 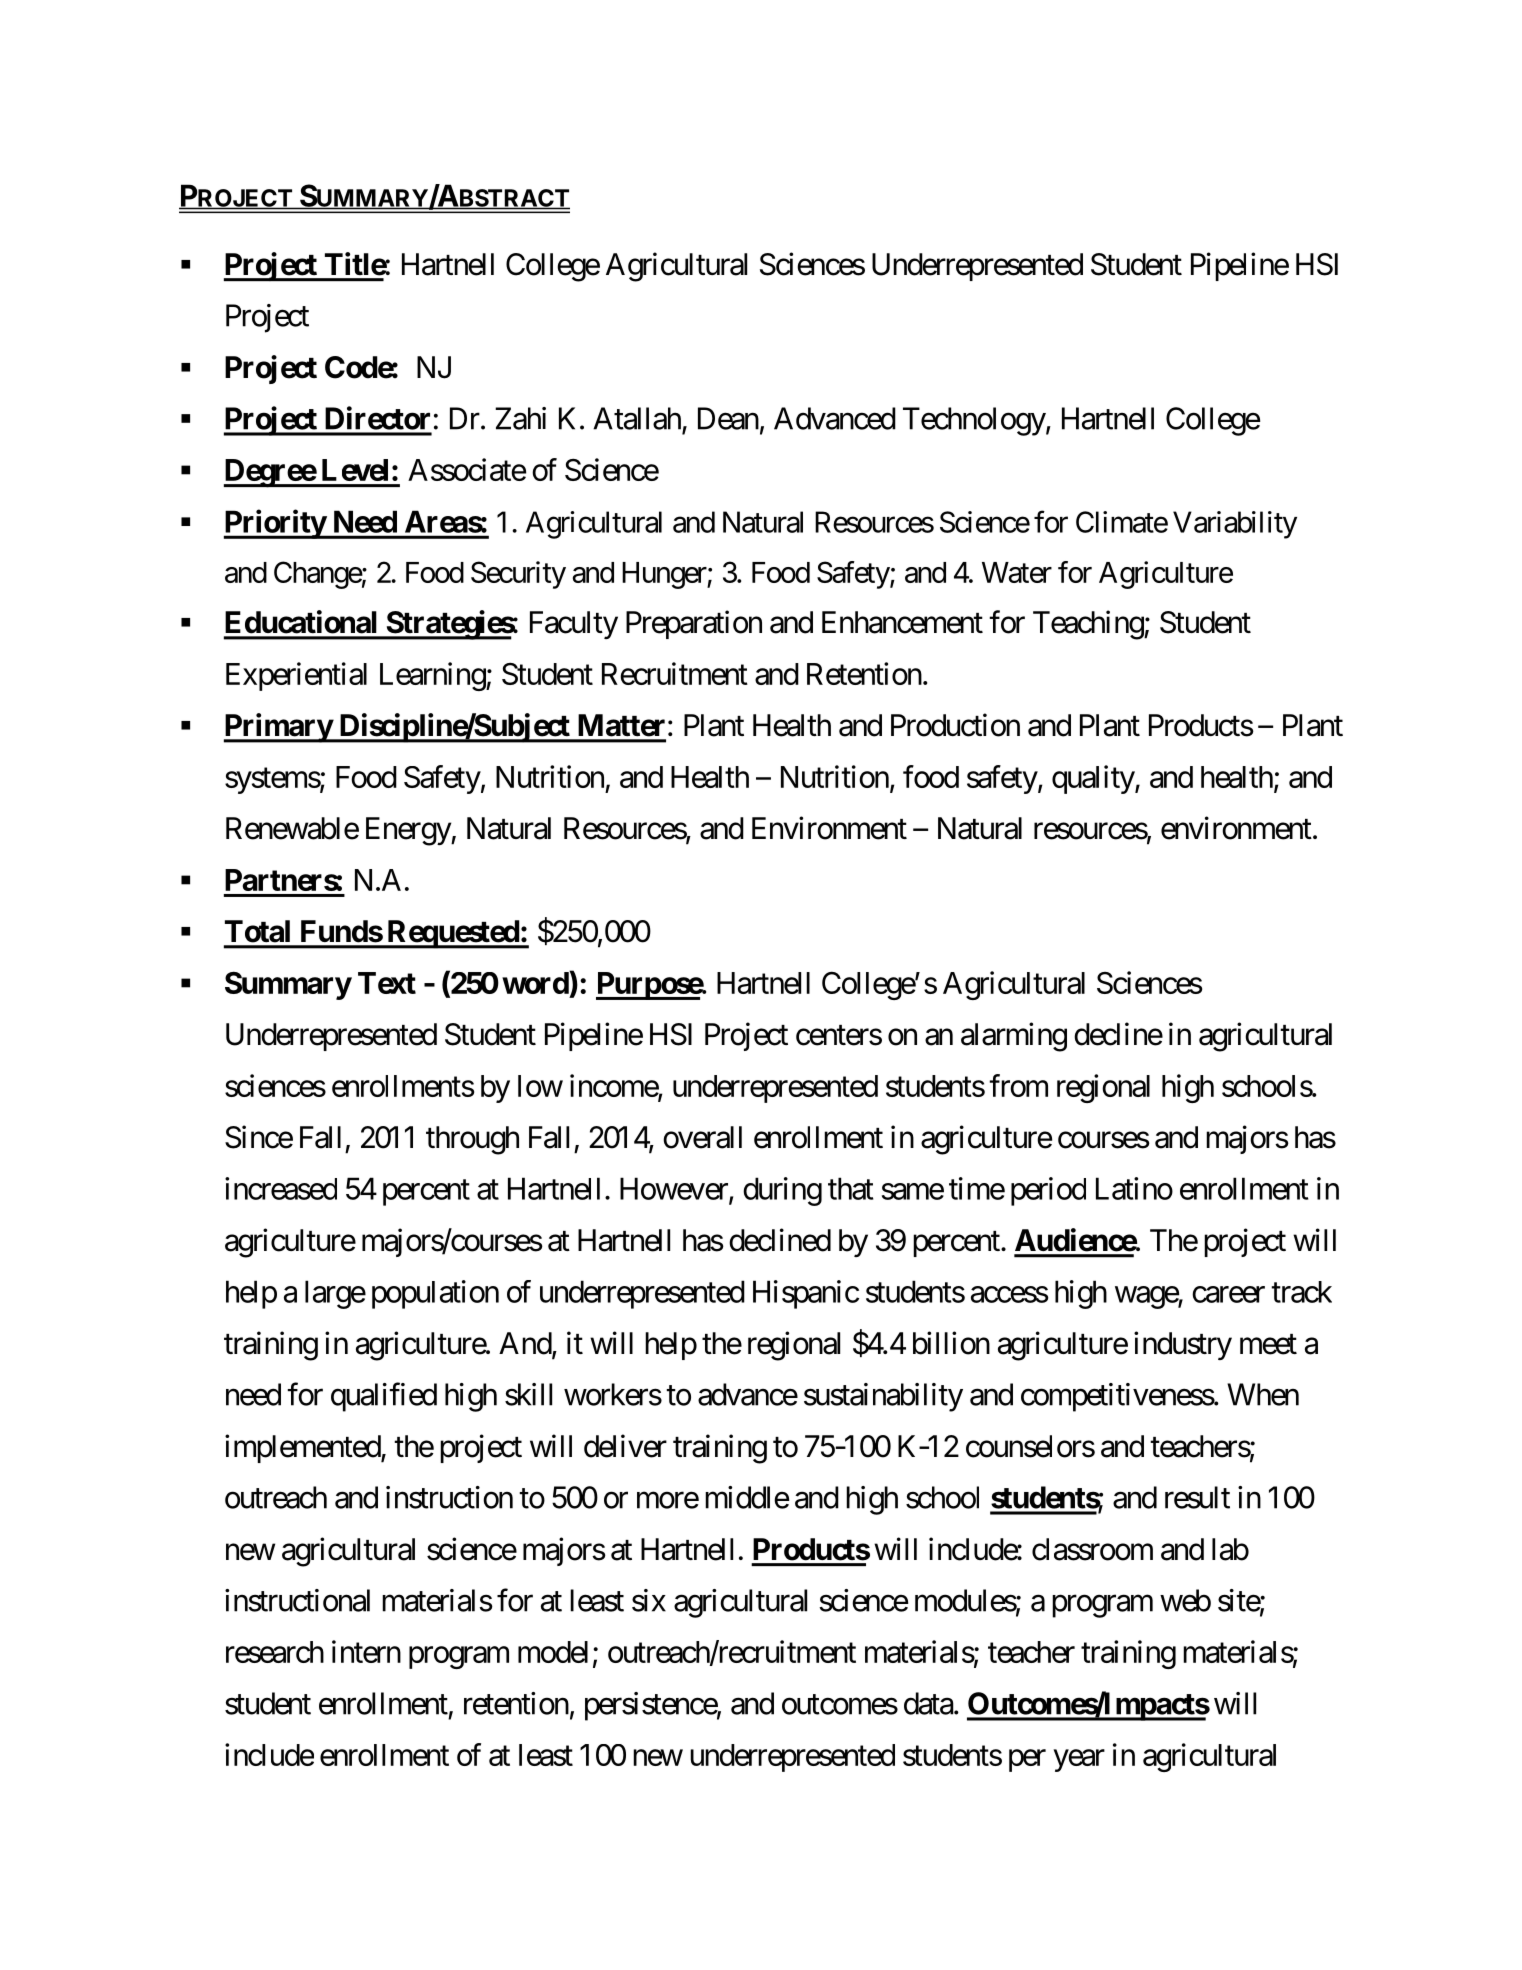 I want to click on overall, so click(x=702, y=1137).
